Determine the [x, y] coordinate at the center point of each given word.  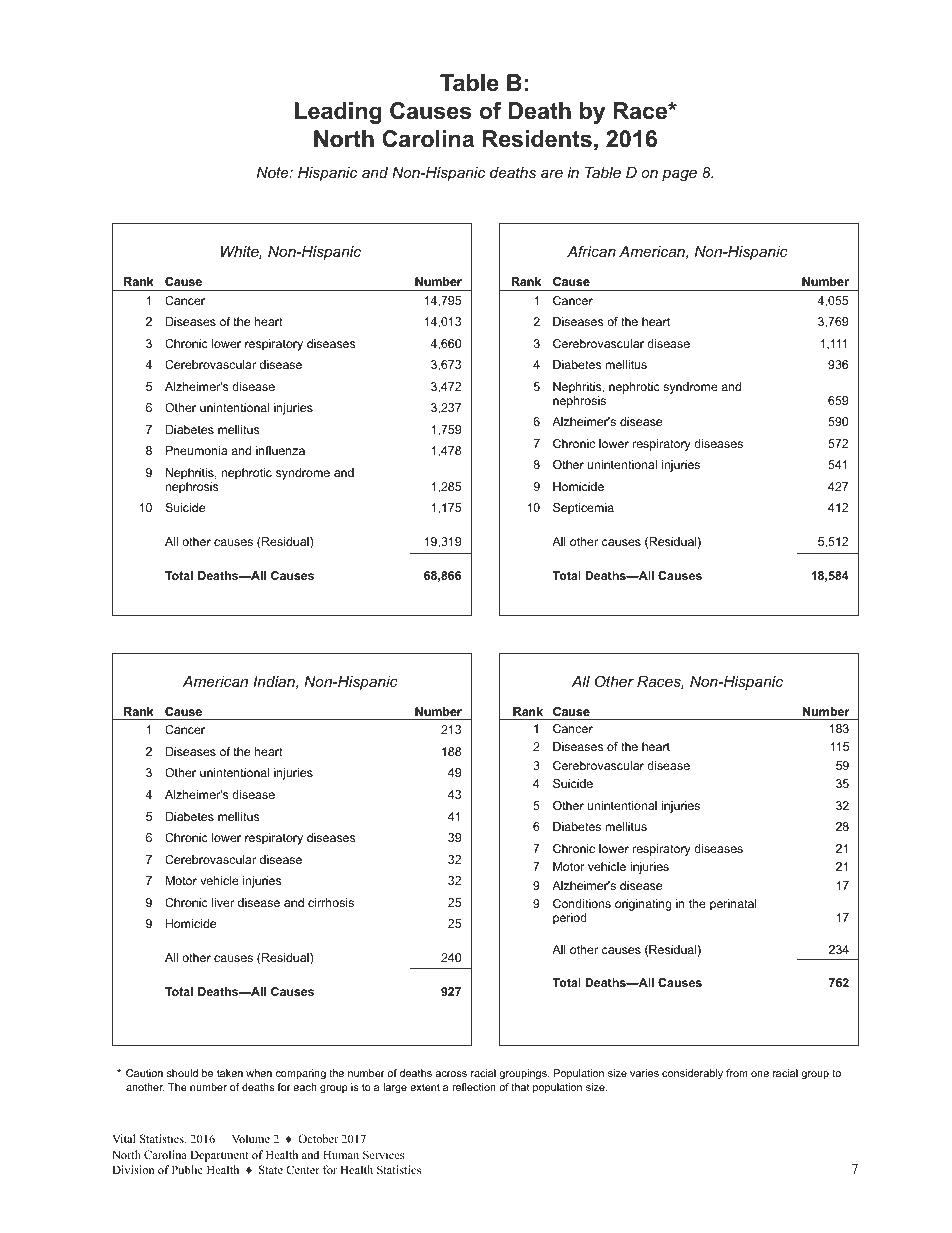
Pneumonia [197, 450]
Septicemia [583, 509]
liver [223, 902]
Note [274, 172]
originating [643, 905]
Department [219, 1156]
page [679, 175]
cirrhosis [331, 902]
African [591, 251]
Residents [537, 139]
